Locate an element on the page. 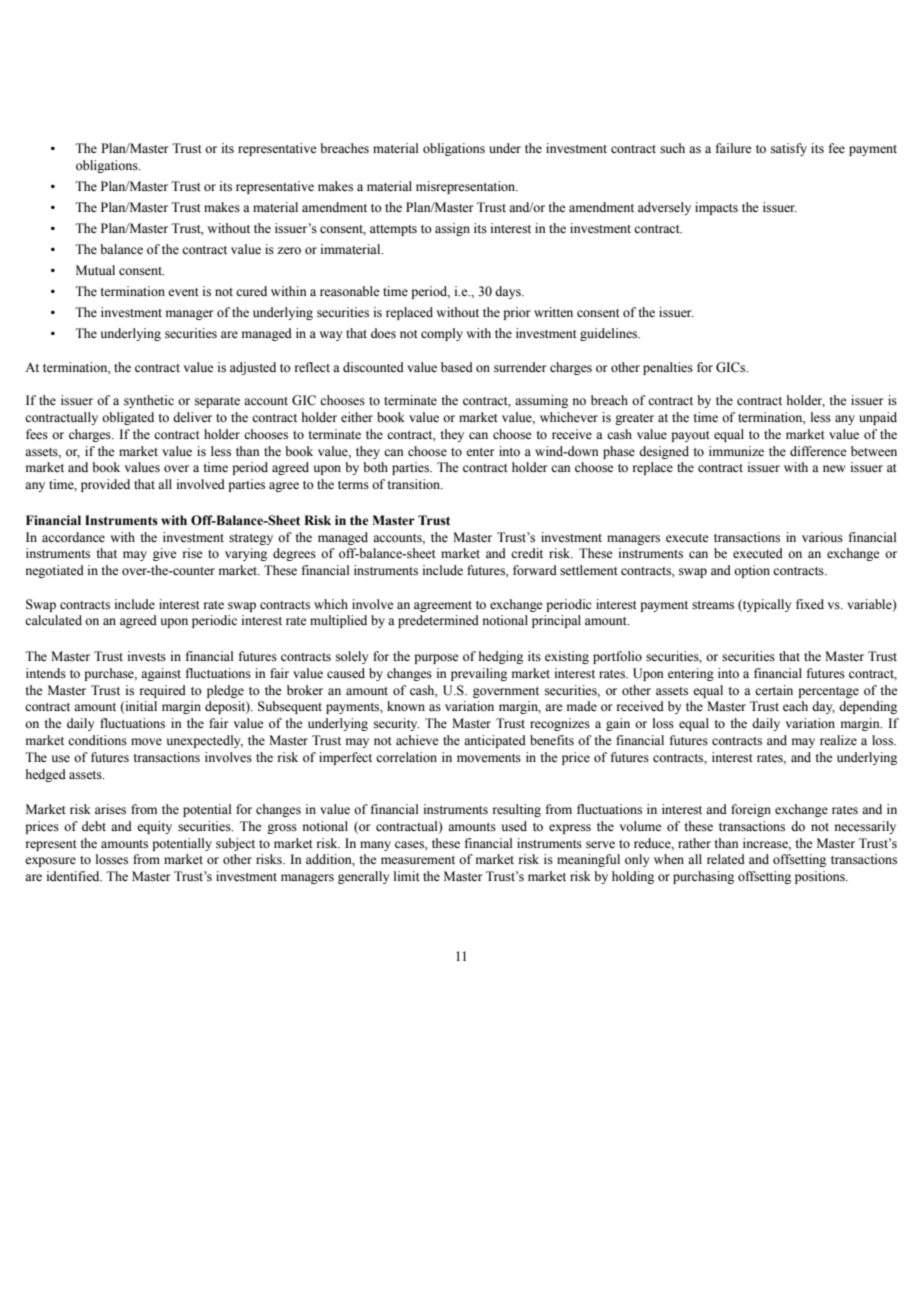  based is located at coordinates (457, 367).
